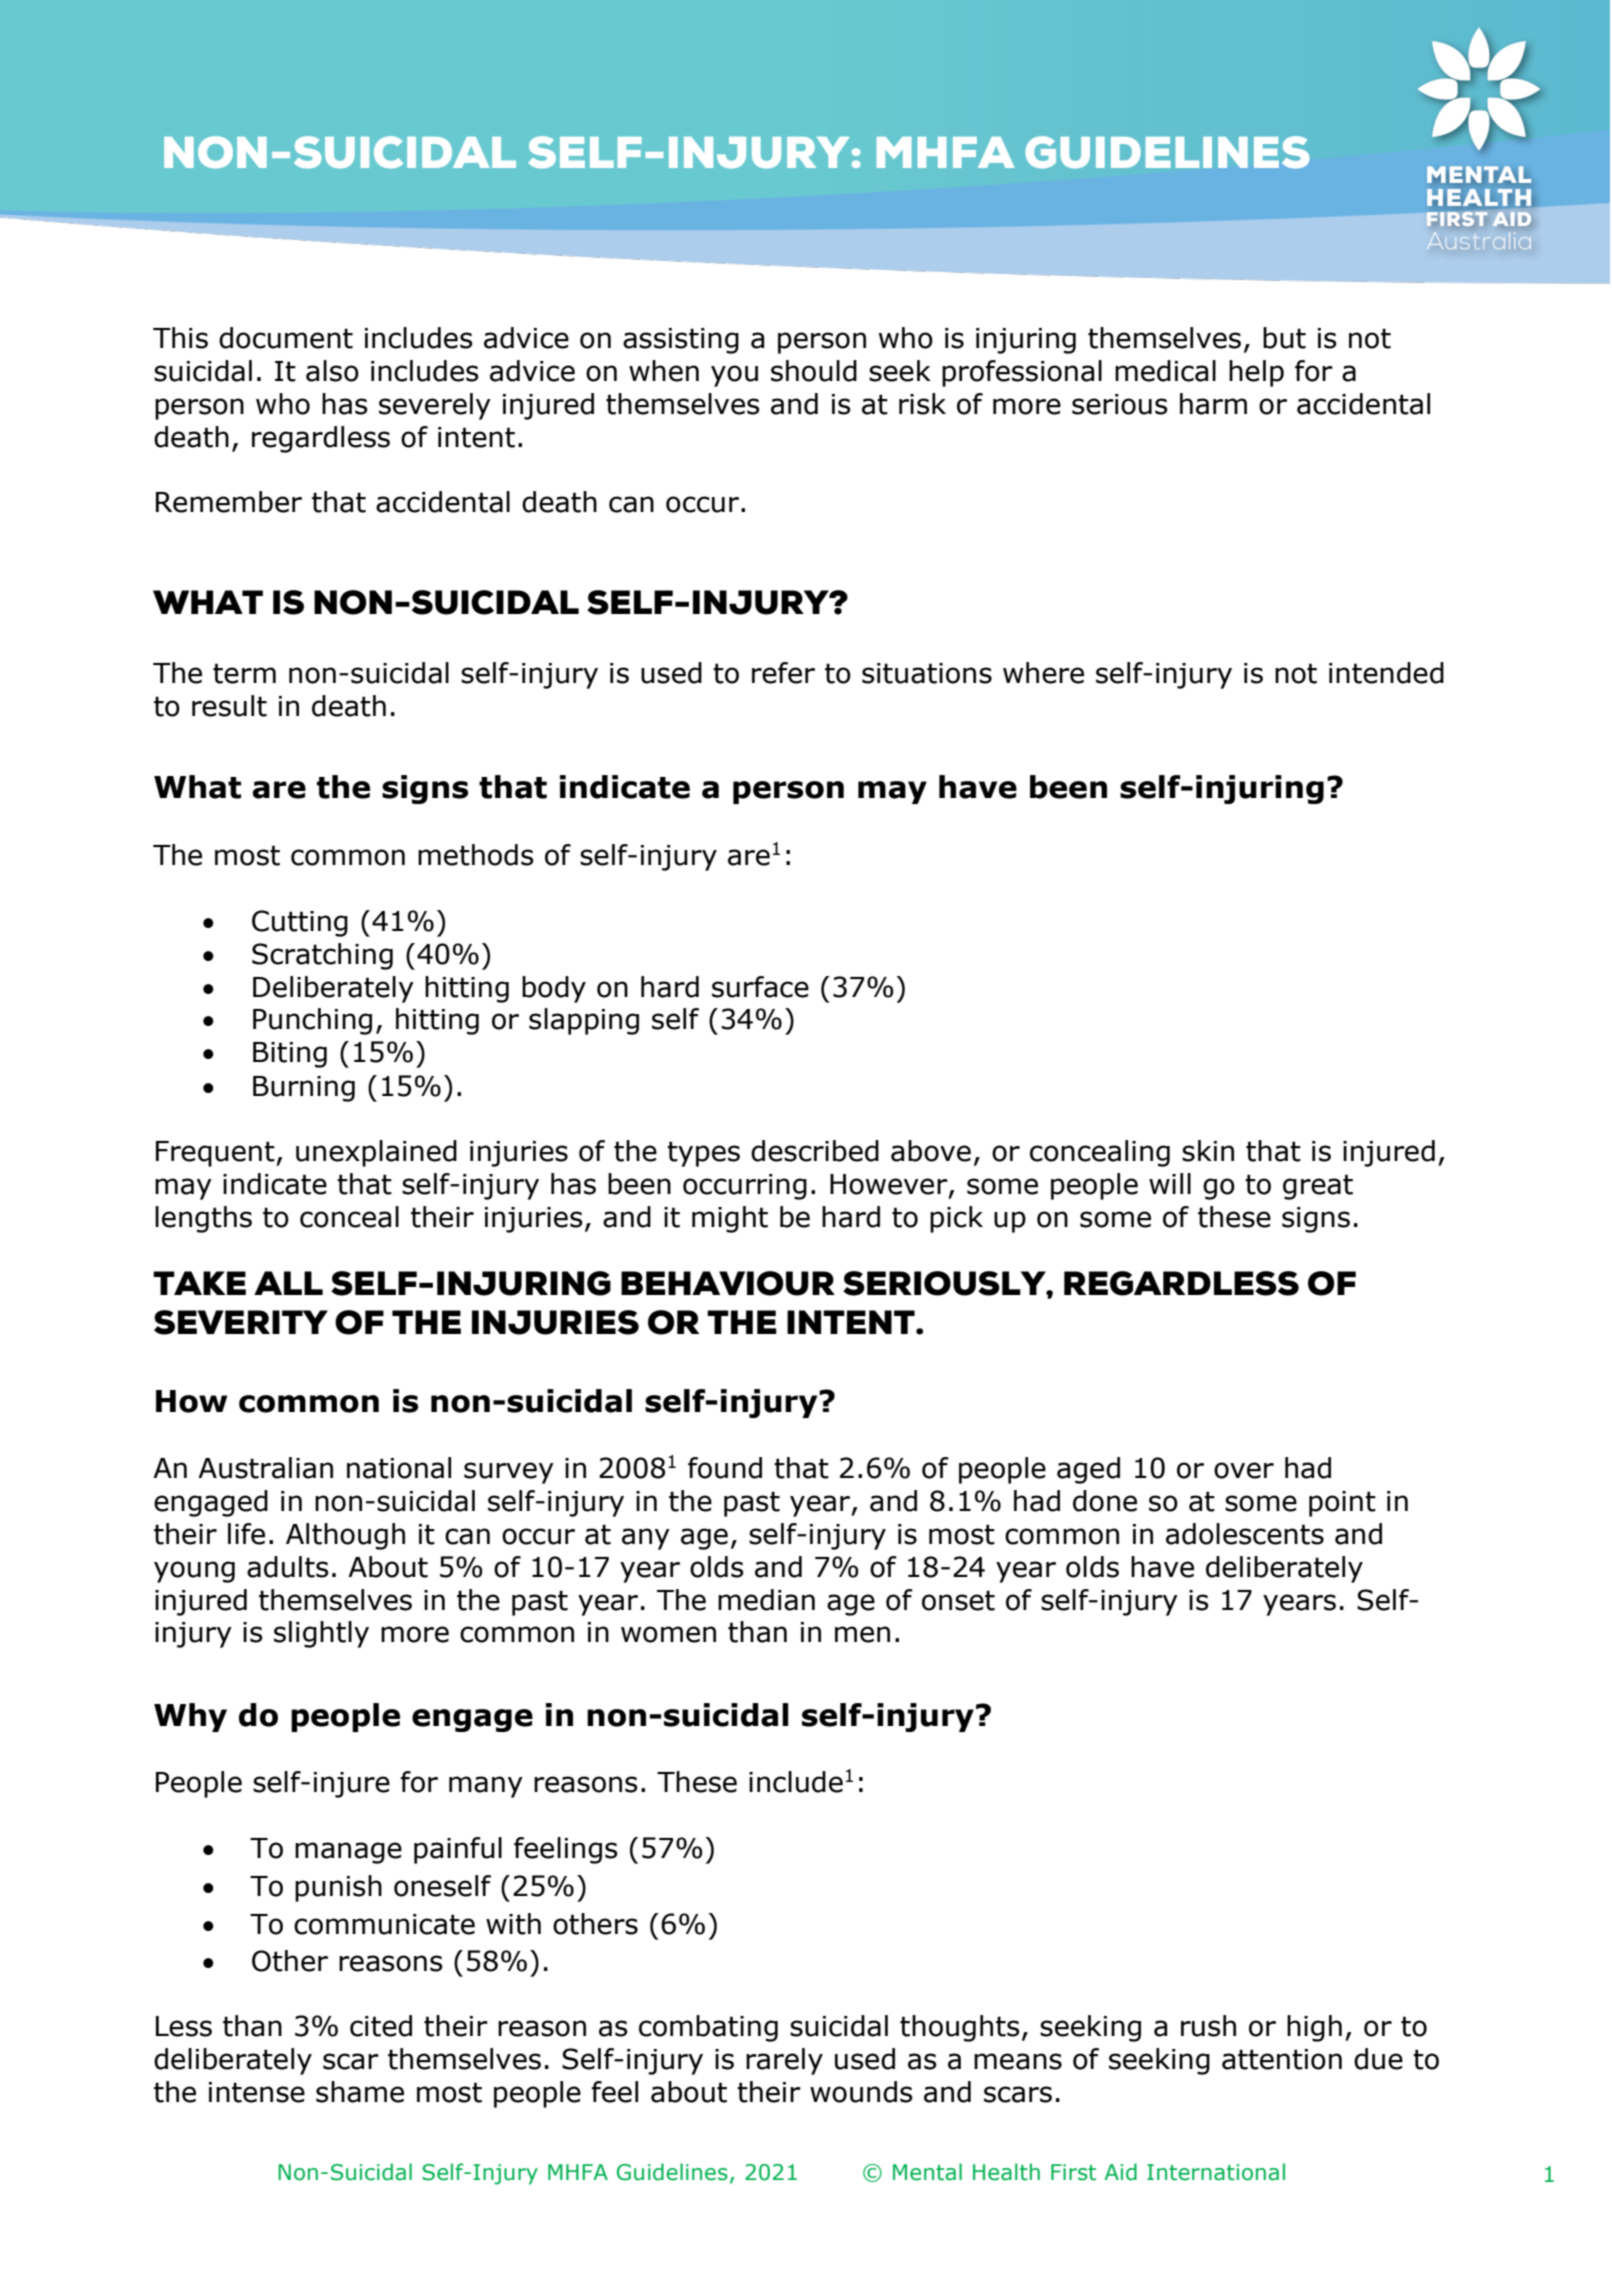 The height and width of the page is (2281, 1612). Describe the element at coordinates (784, 2061) in the page. I see `rarely` at that location.
